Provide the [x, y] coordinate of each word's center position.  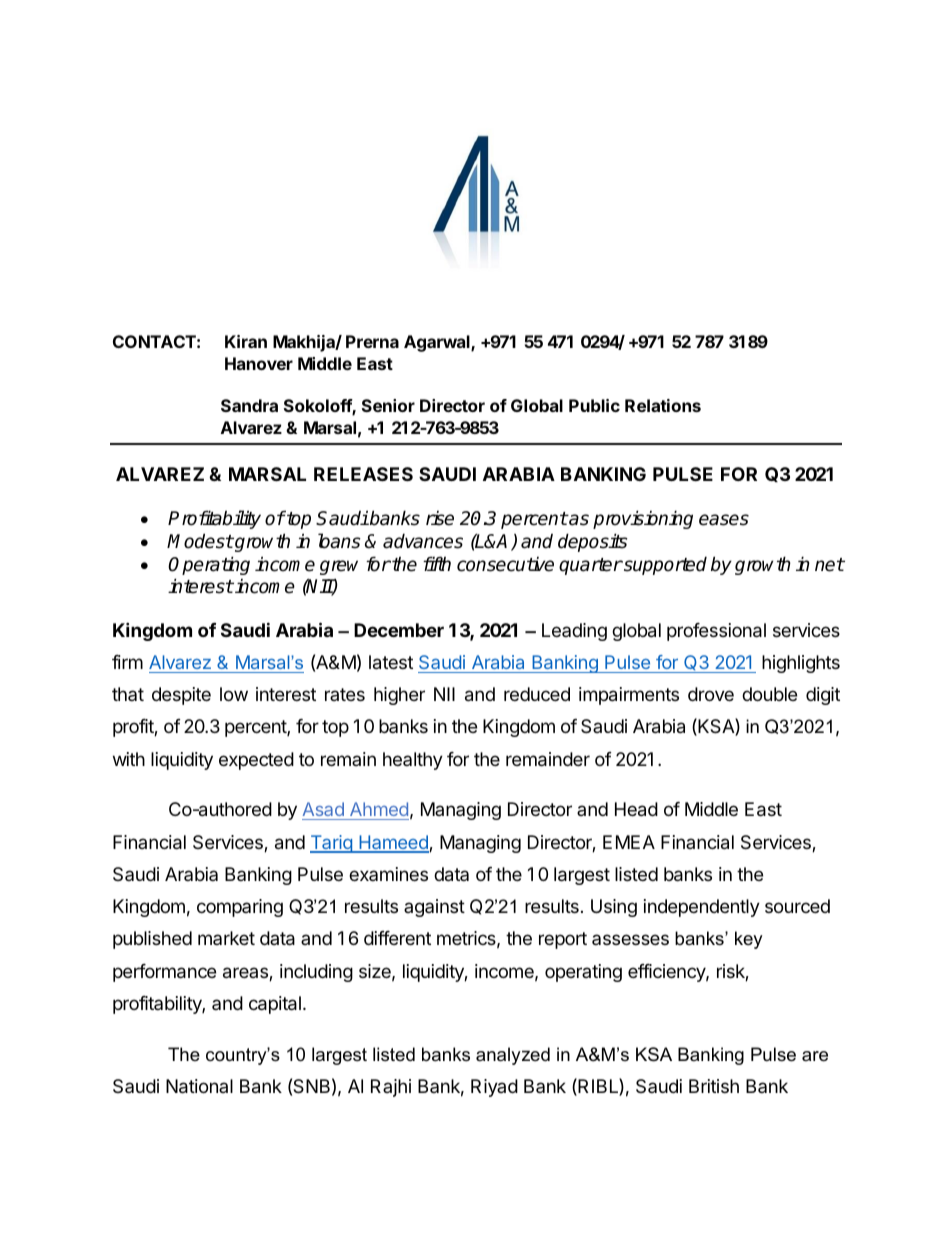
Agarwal [438, 343]
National [199, 1086]
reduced [537, 694]
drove [711, 694]
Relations [663, 405]
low [234, 694]
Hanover [259, 363]
